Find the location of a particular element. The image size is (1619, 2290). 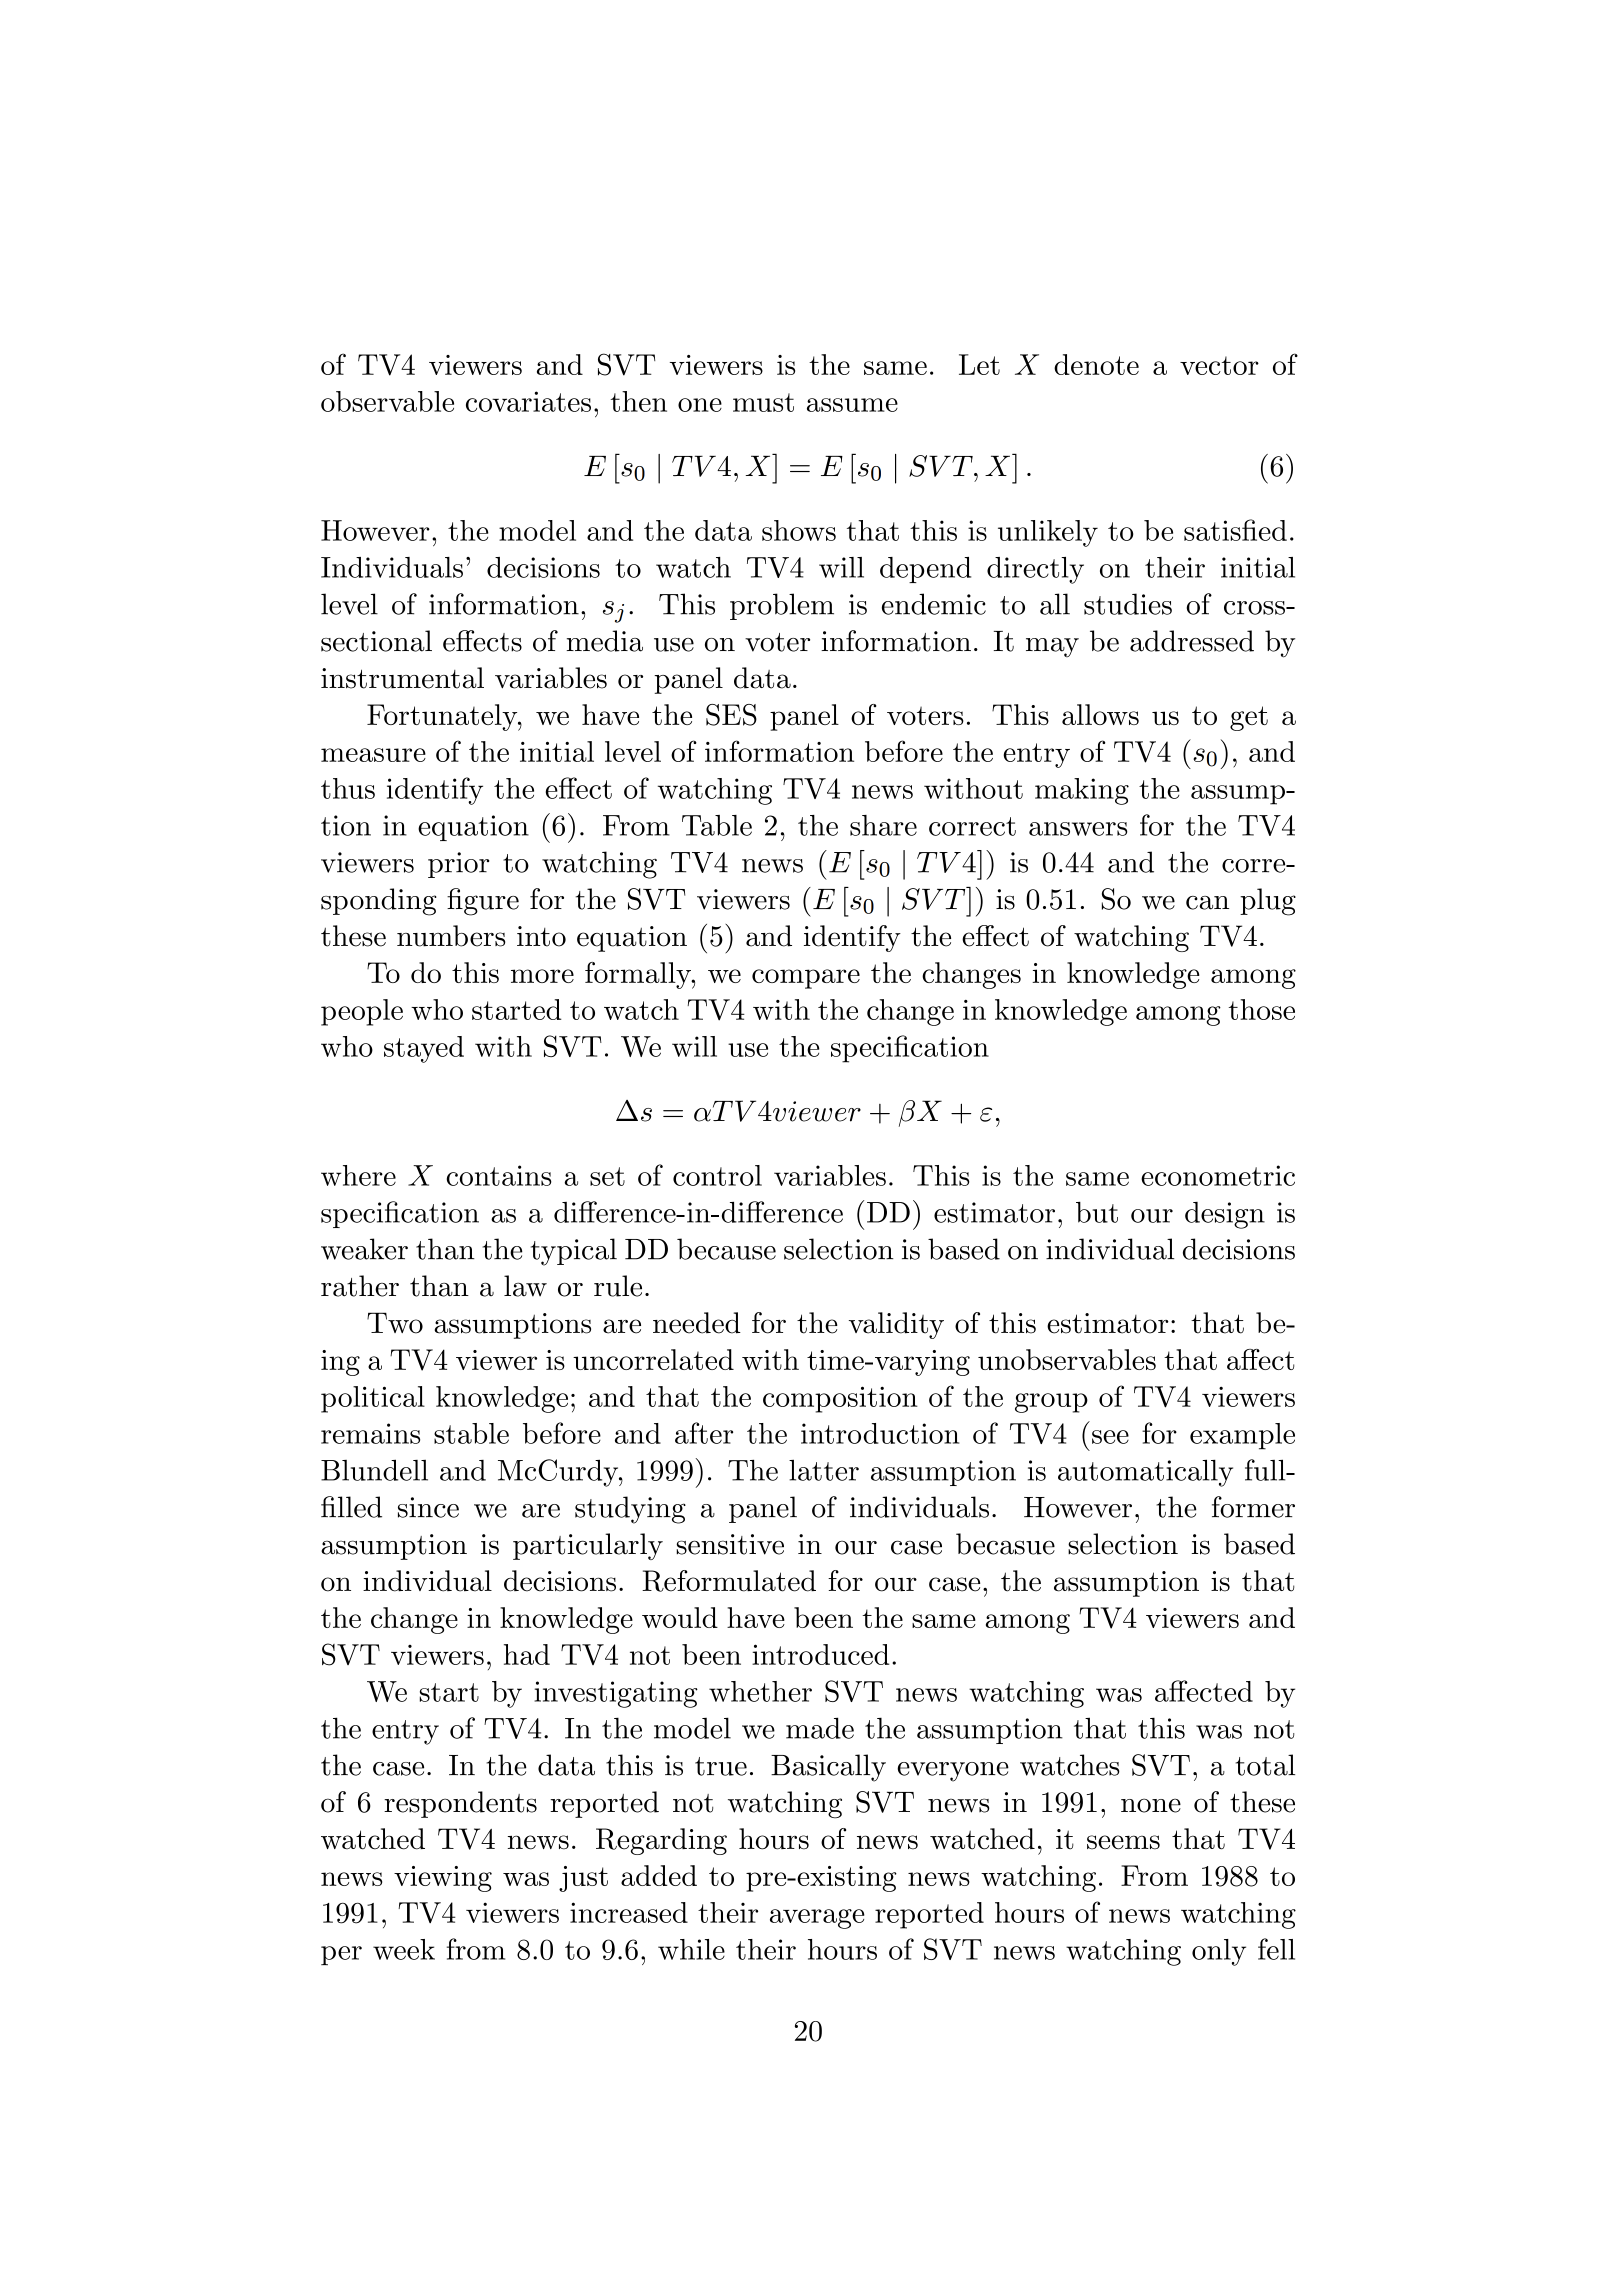

stayed is located at coordinates (424, 1049).
